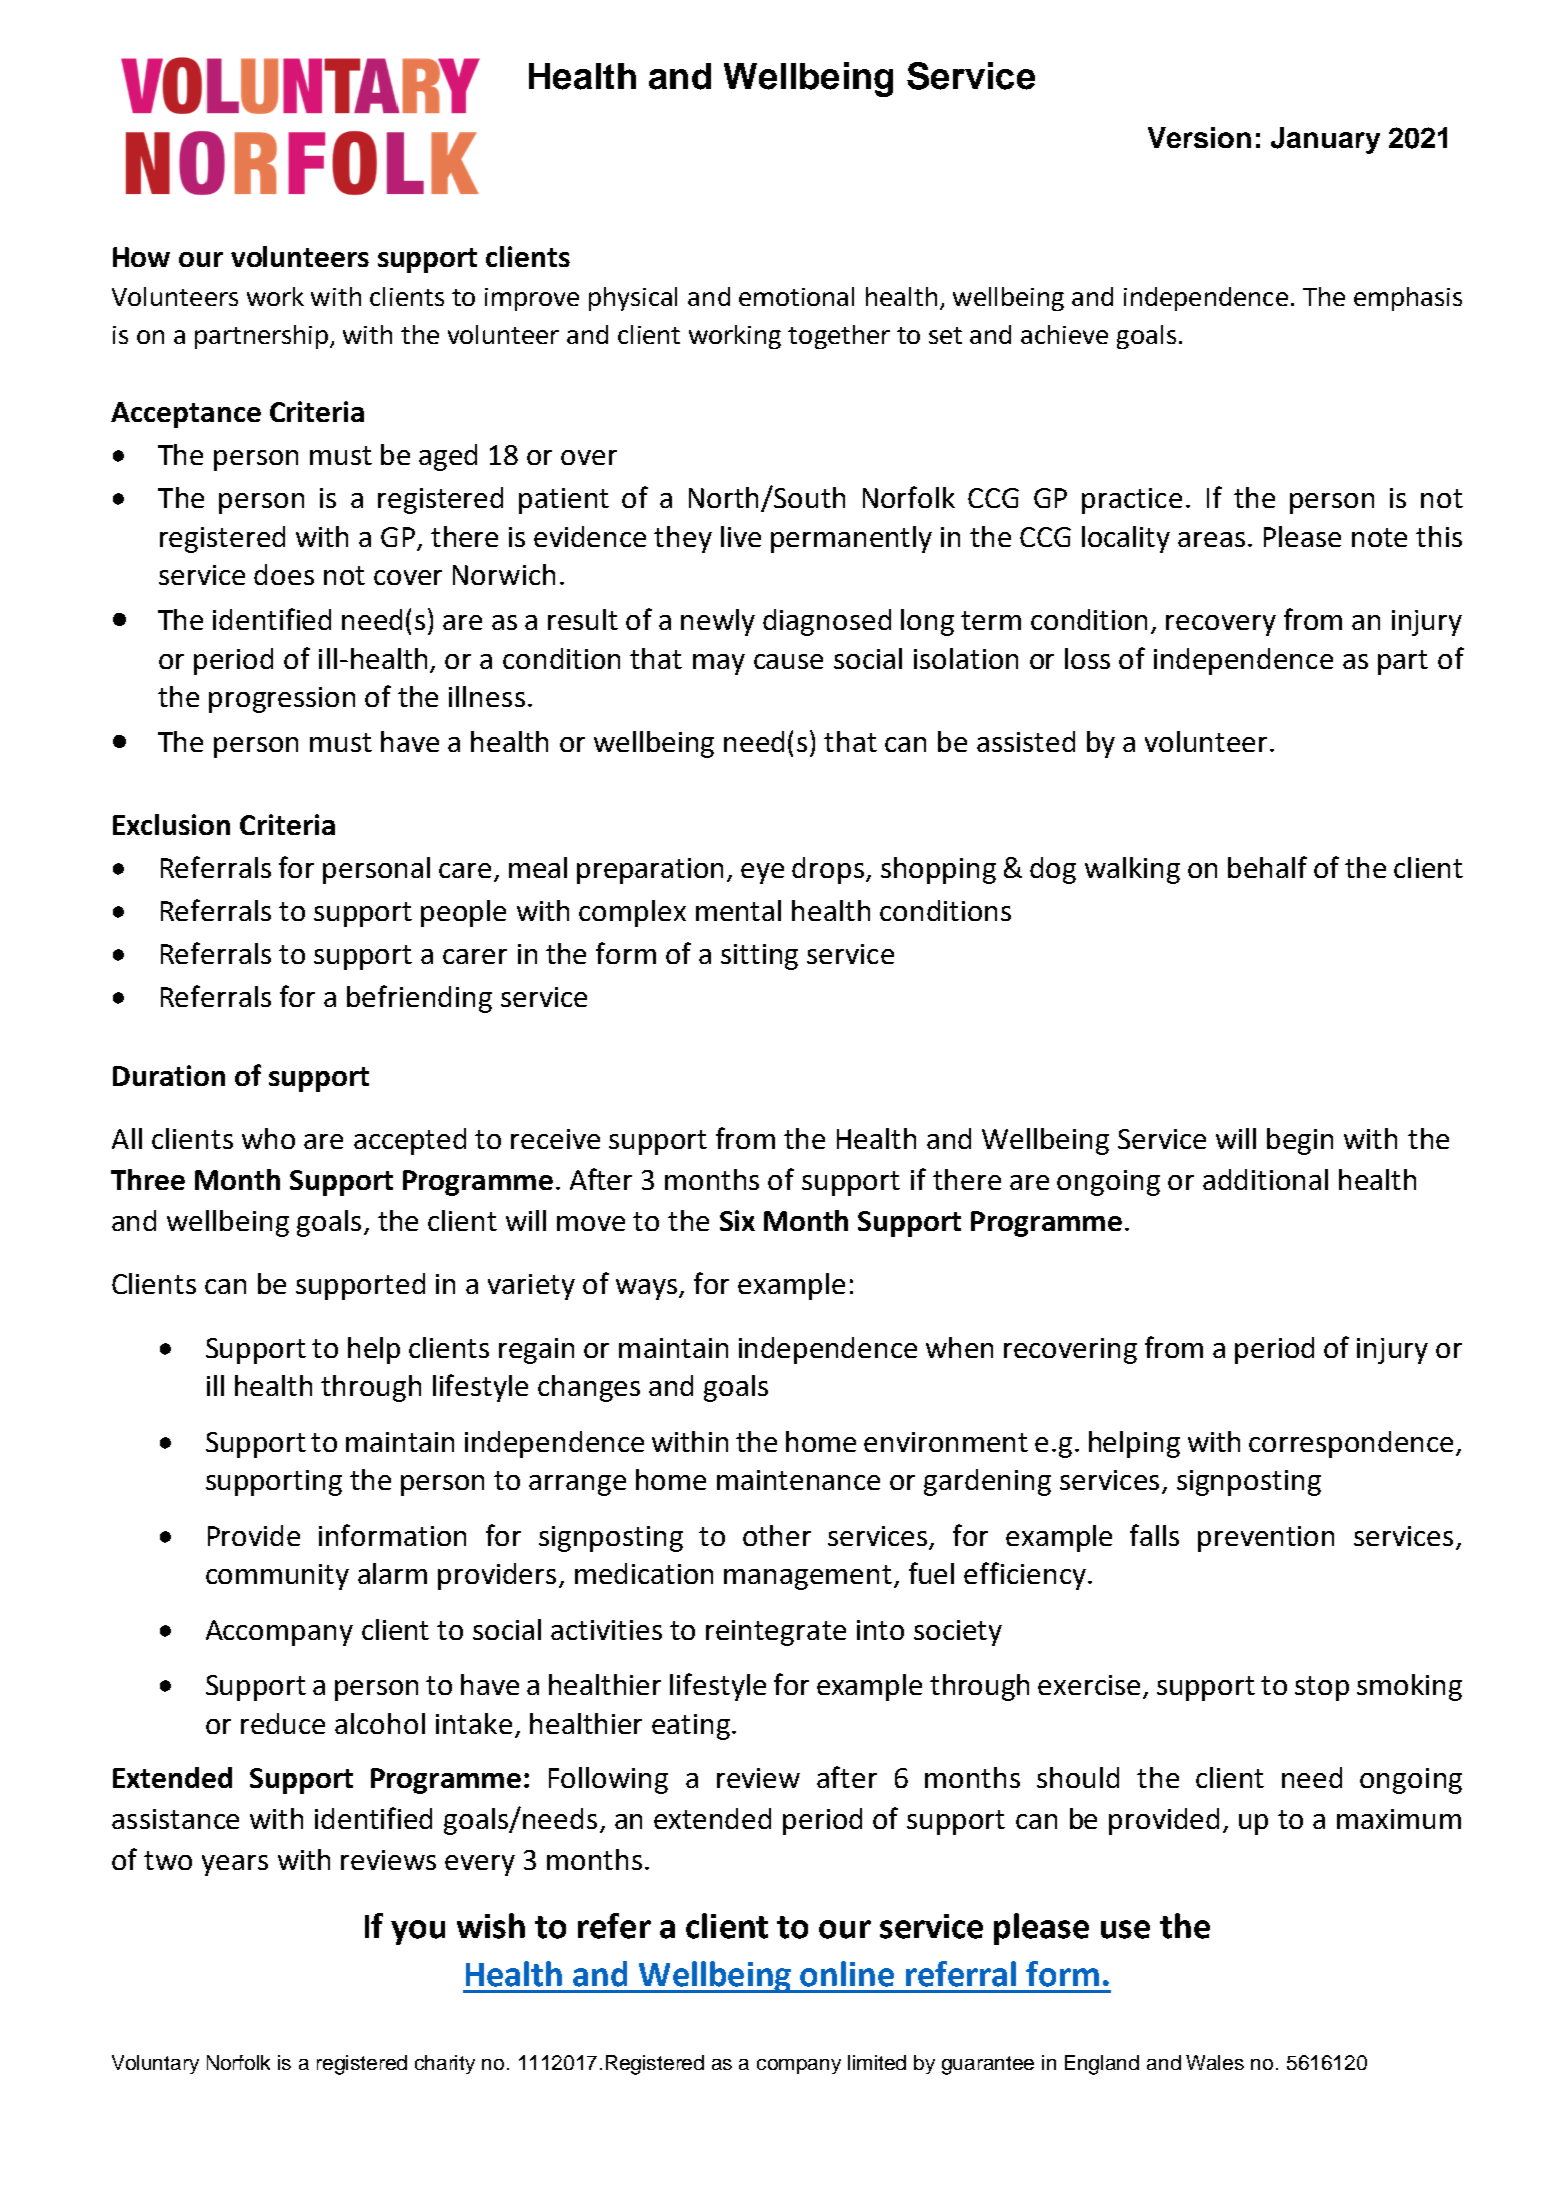  What do you see at coordinates (737, 1220) in the page?
I see `Six` at bounding box center [737, 1220].
